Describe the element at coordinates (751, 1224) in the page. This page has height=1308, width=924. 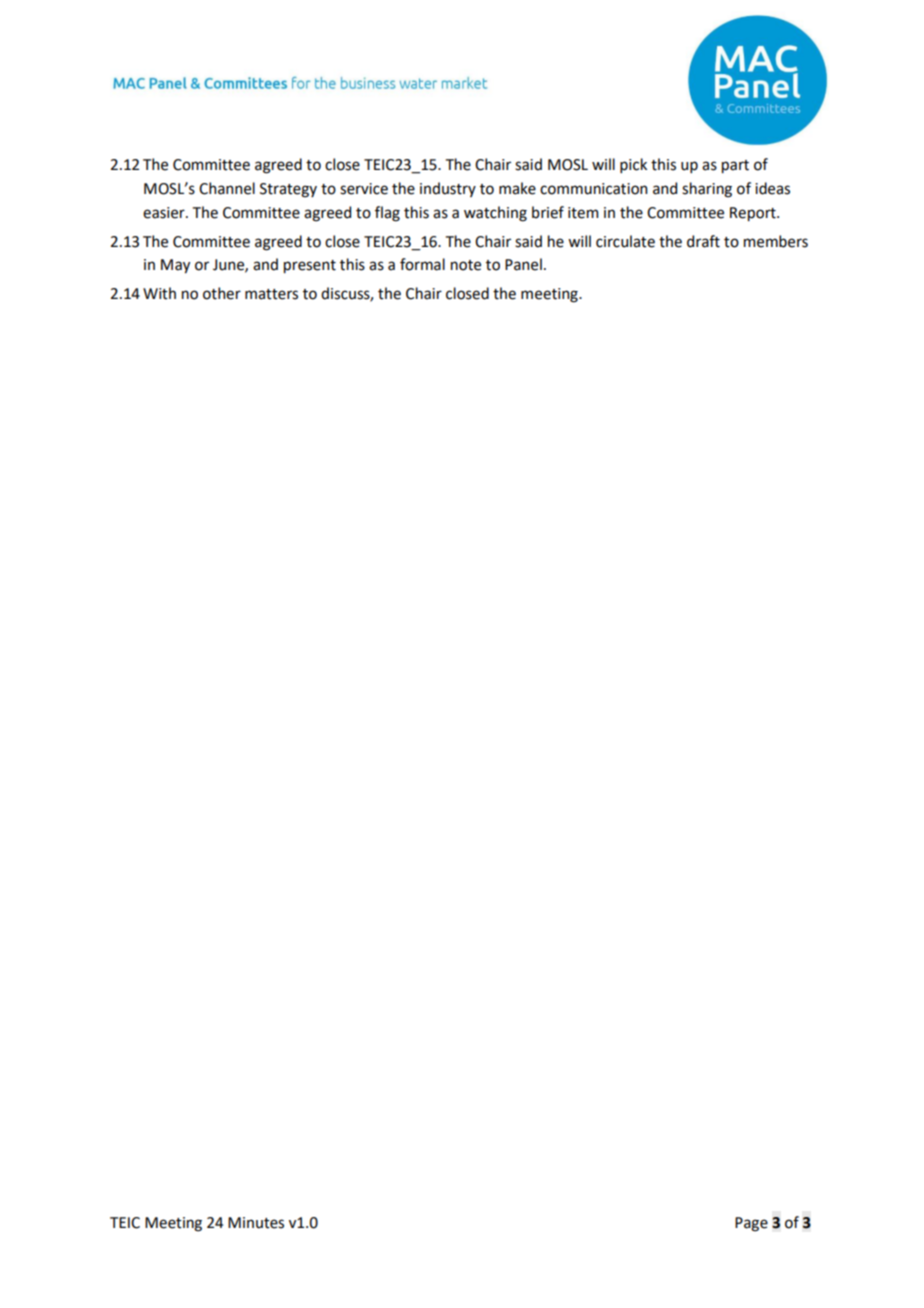
I see `Page` at that location.
